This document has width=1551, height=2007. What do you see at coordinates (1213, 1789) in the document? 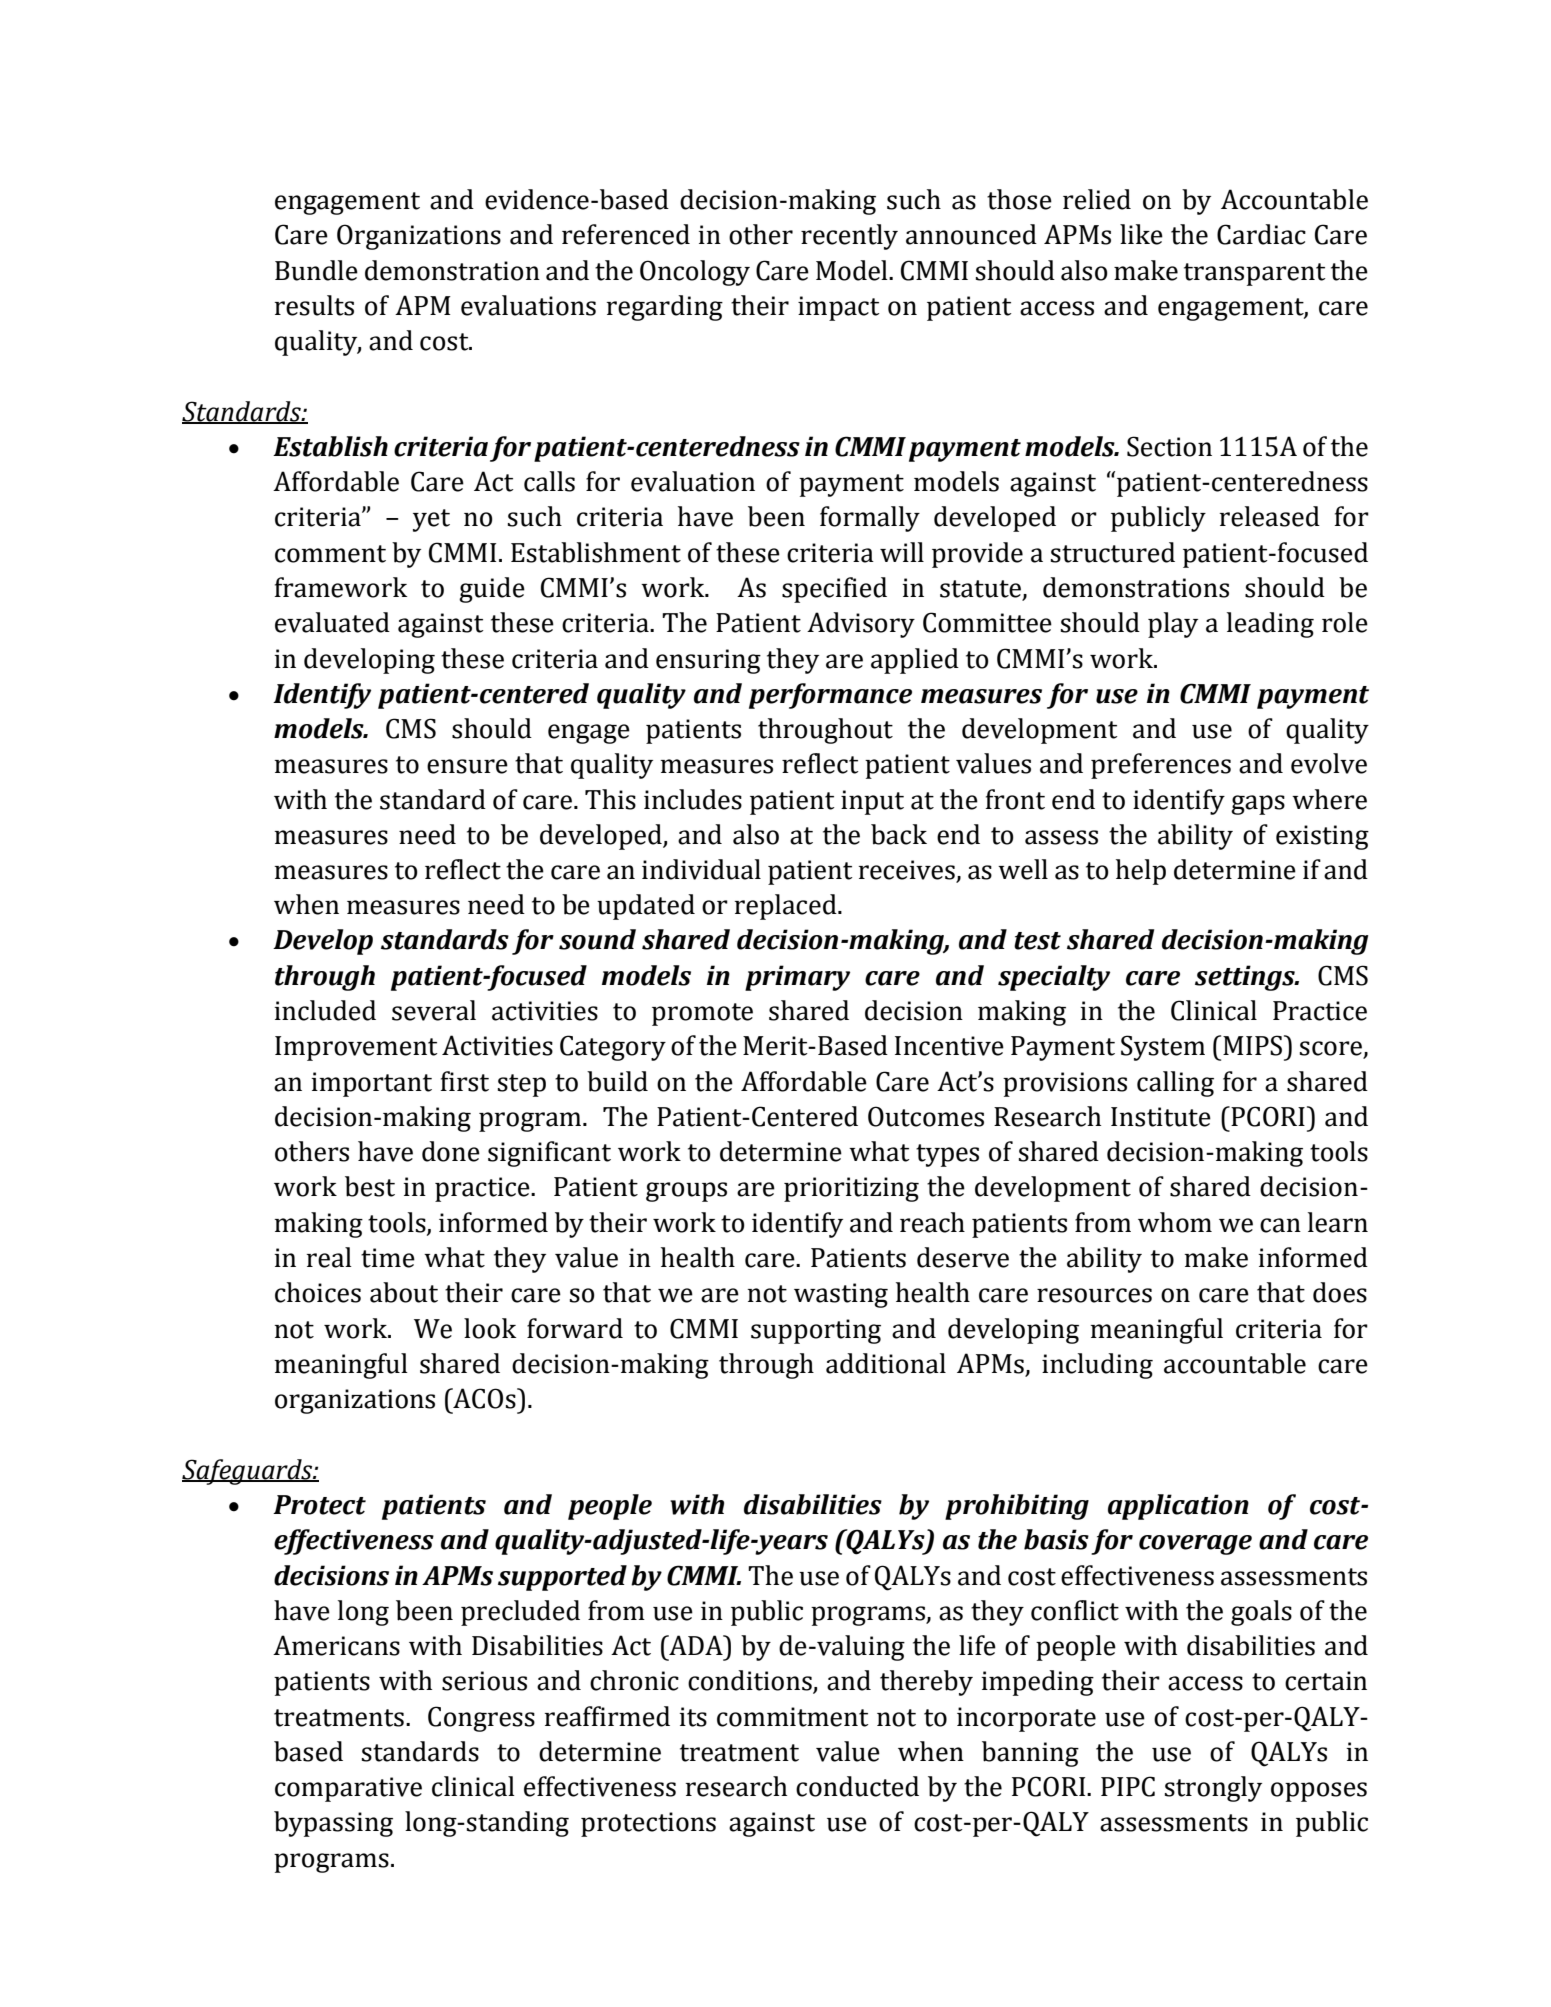
I see `strongly` at bounding box center [1213, 1789].
